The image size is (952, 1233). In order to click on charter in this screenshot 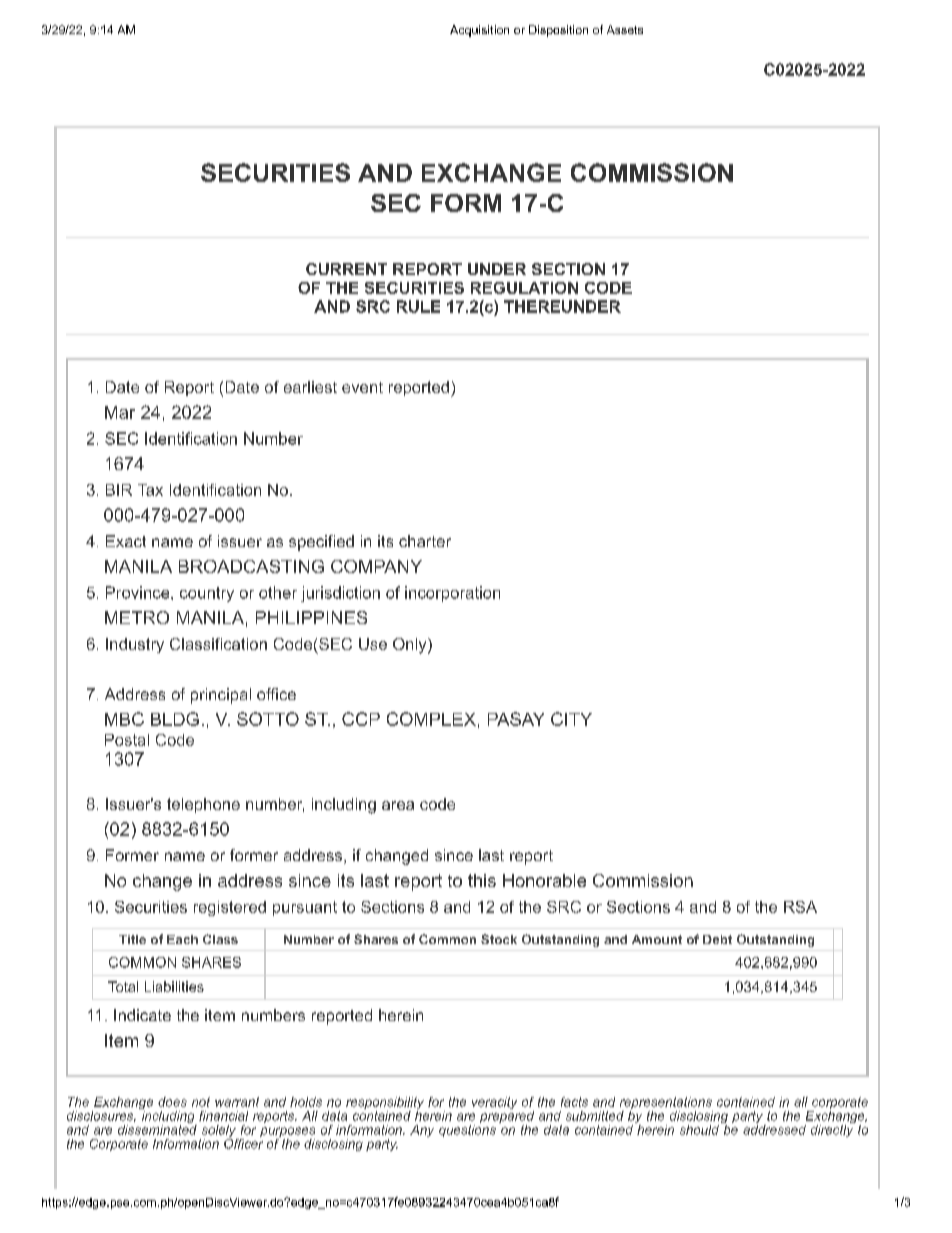, I will do `click(425, 541)`.
